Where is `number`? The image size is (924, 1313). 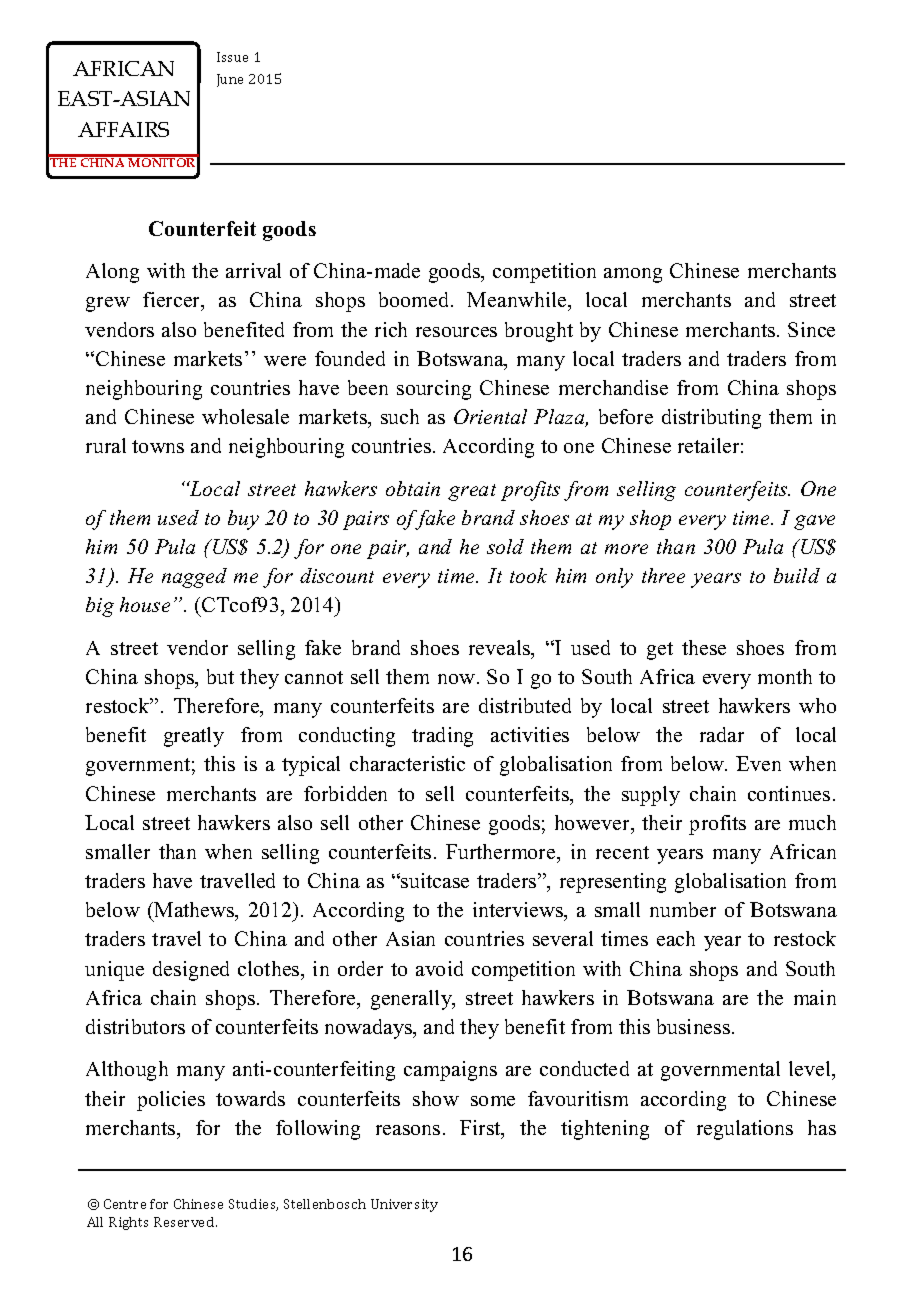 number is located at coordinates (683, 909).
